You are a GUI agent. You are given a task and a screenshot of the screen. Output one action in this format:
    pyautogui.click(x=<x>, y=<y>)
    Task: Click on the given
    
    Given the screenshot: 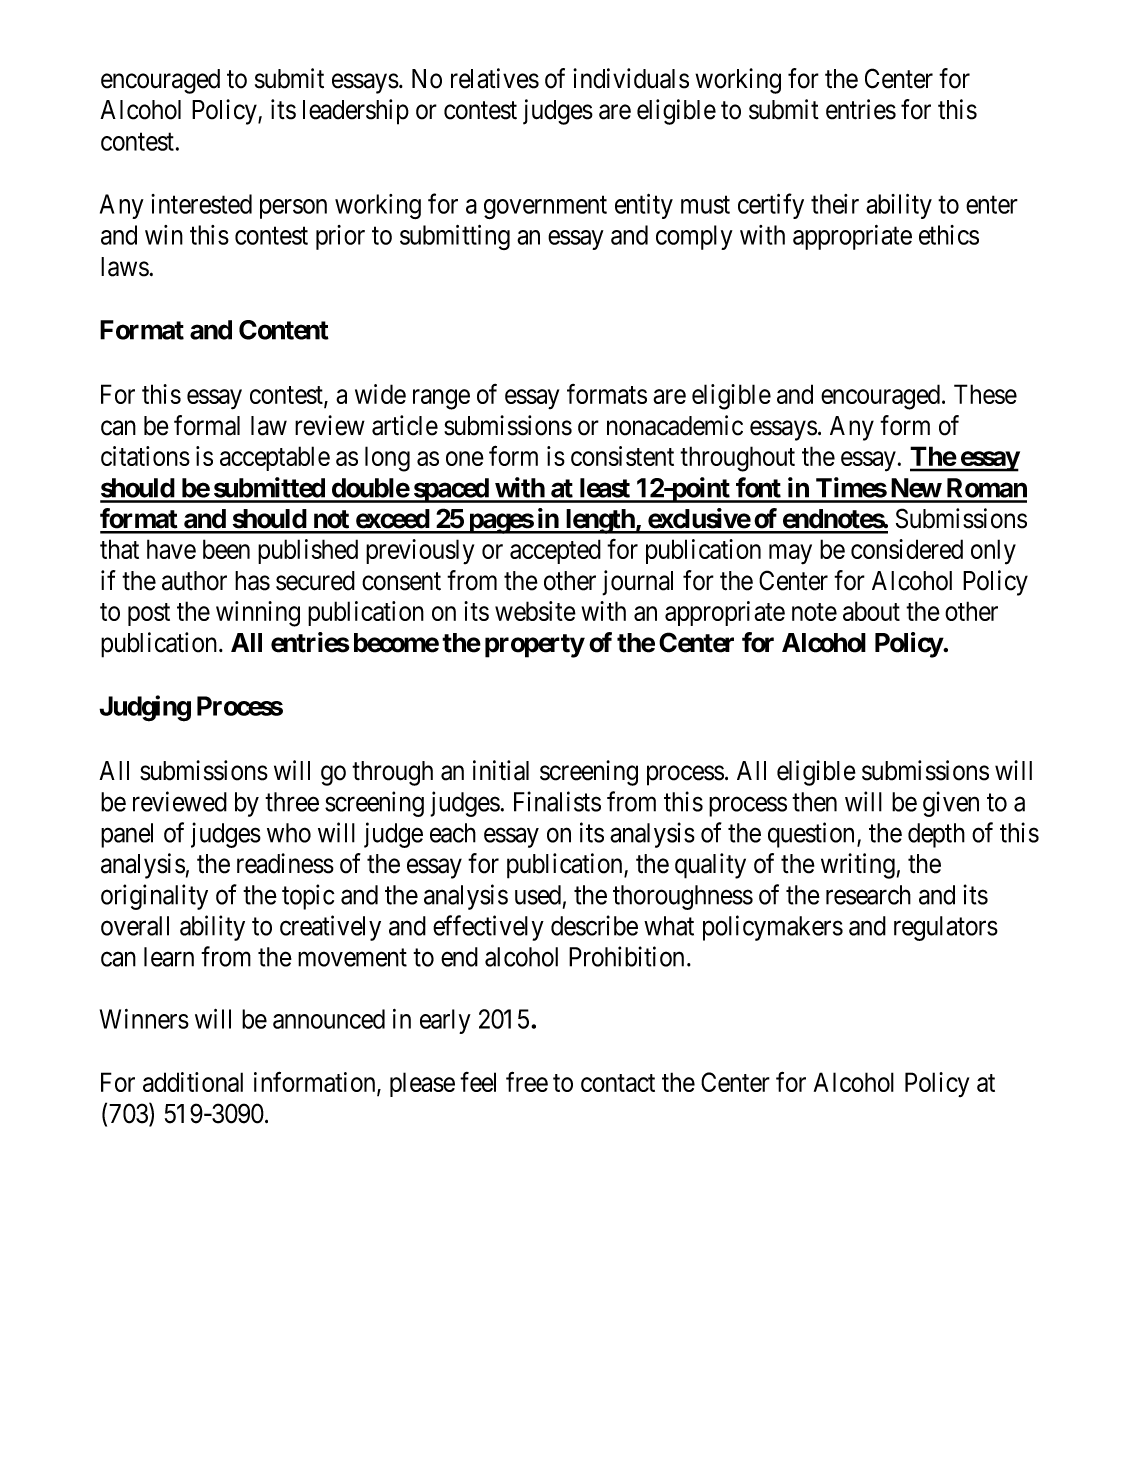 What is the action you would take?
    pyautogui.click(x=951, y=804)
